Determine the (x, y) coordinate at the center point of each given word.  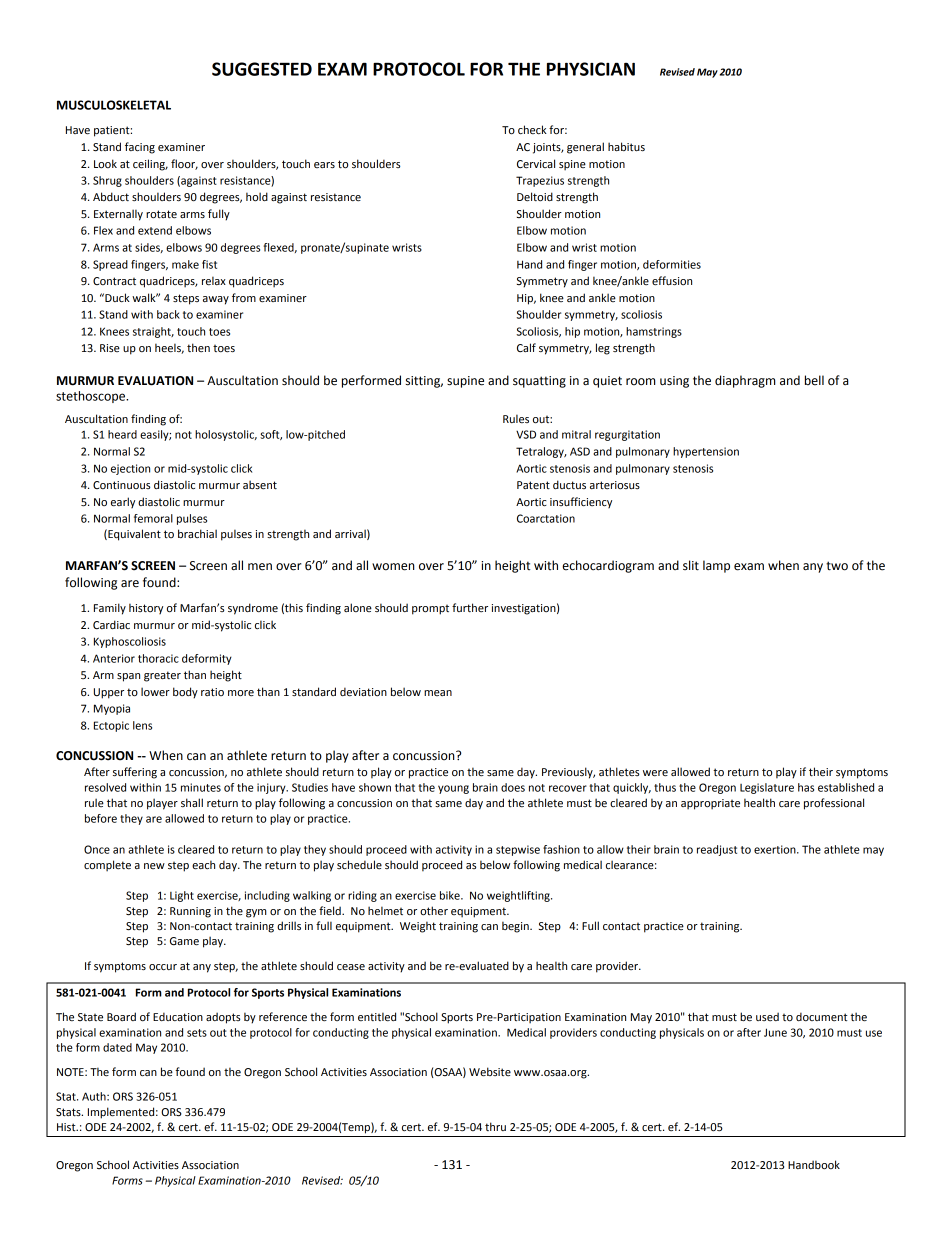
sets (197, 1033)
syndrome (253, 609)
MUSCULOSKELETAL (114, 105)
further (470, 607)
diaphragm (745, 381)
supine (465, 382)
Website (490, 1072)
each (203, 865)
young (453, 789)
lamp (716, 566)
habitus (626, 146)
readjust (717, 850)
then (198, 347)
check (532, 129)
